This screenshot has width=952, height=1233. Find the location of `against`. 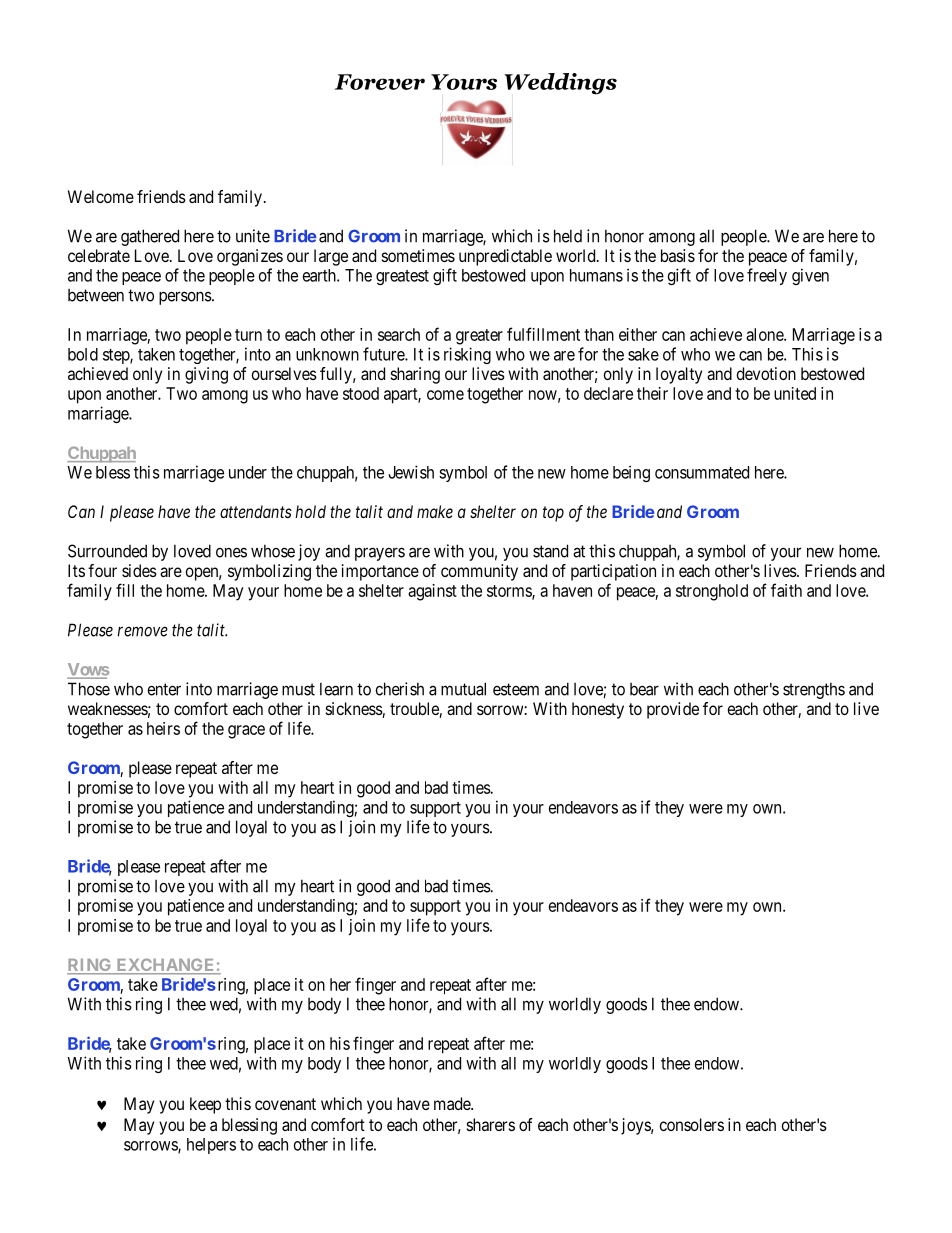

against is located at coordinates (432, 592).
